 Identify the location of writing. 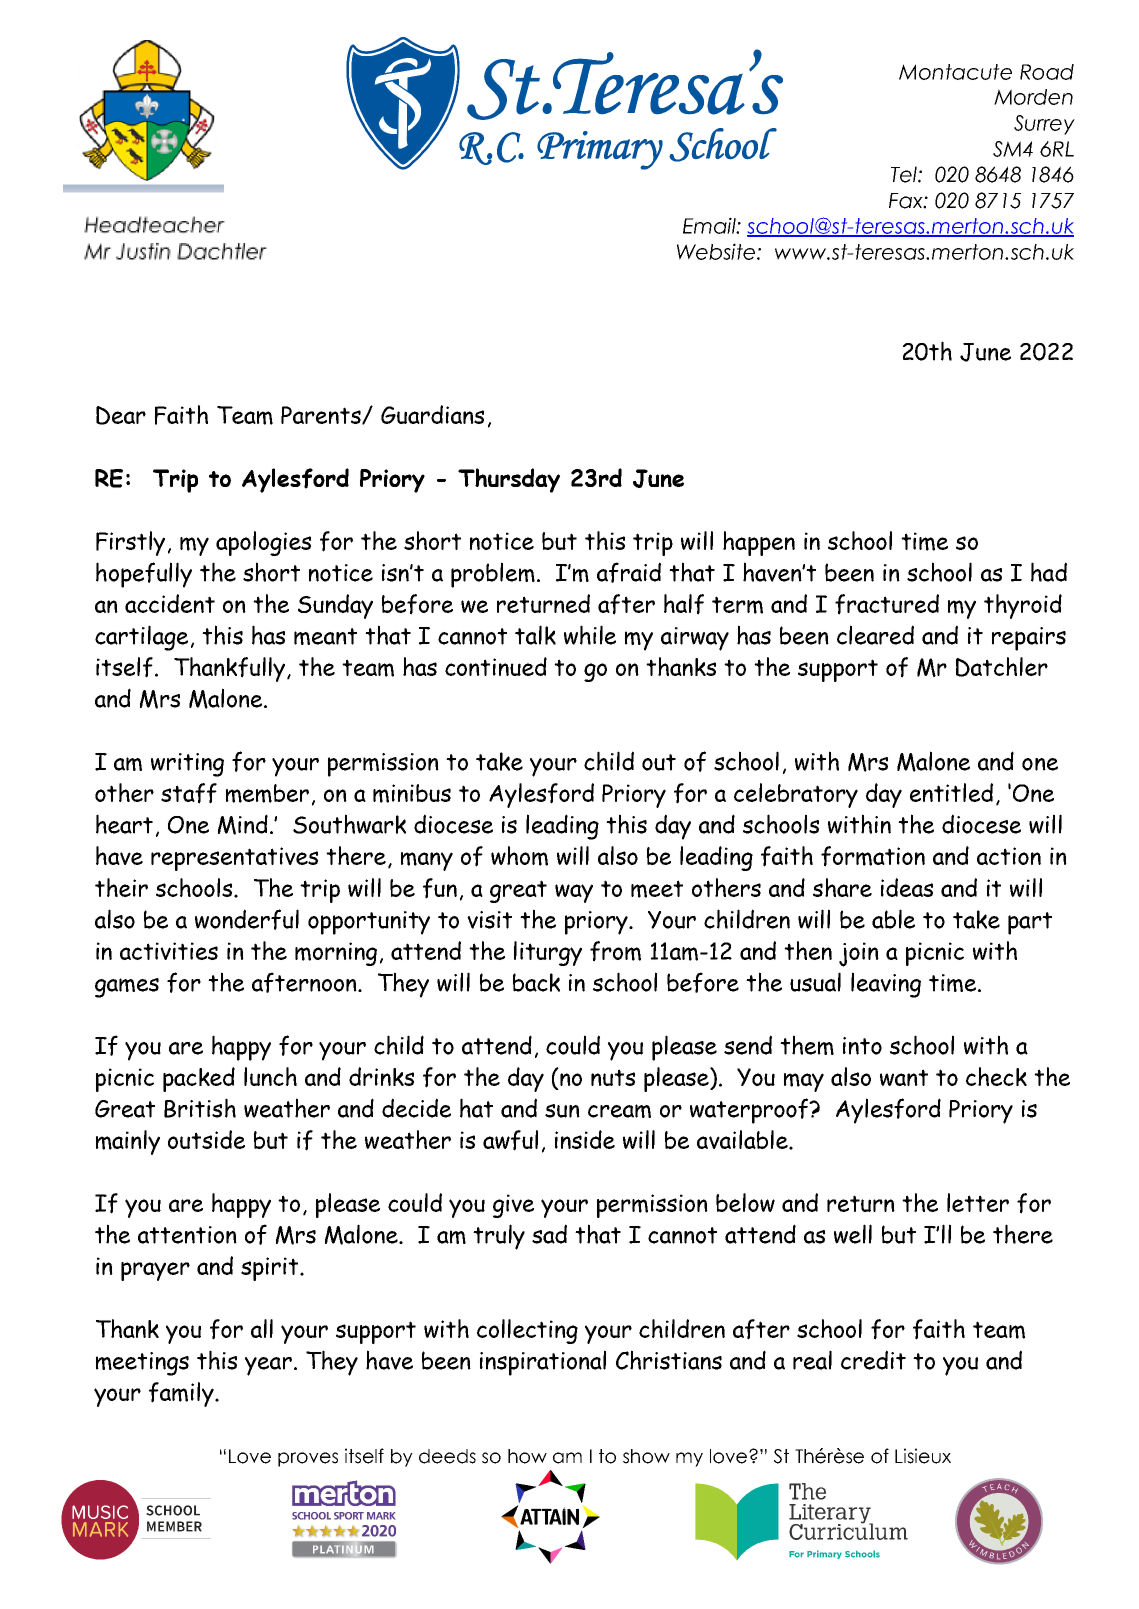
(187, 765).
